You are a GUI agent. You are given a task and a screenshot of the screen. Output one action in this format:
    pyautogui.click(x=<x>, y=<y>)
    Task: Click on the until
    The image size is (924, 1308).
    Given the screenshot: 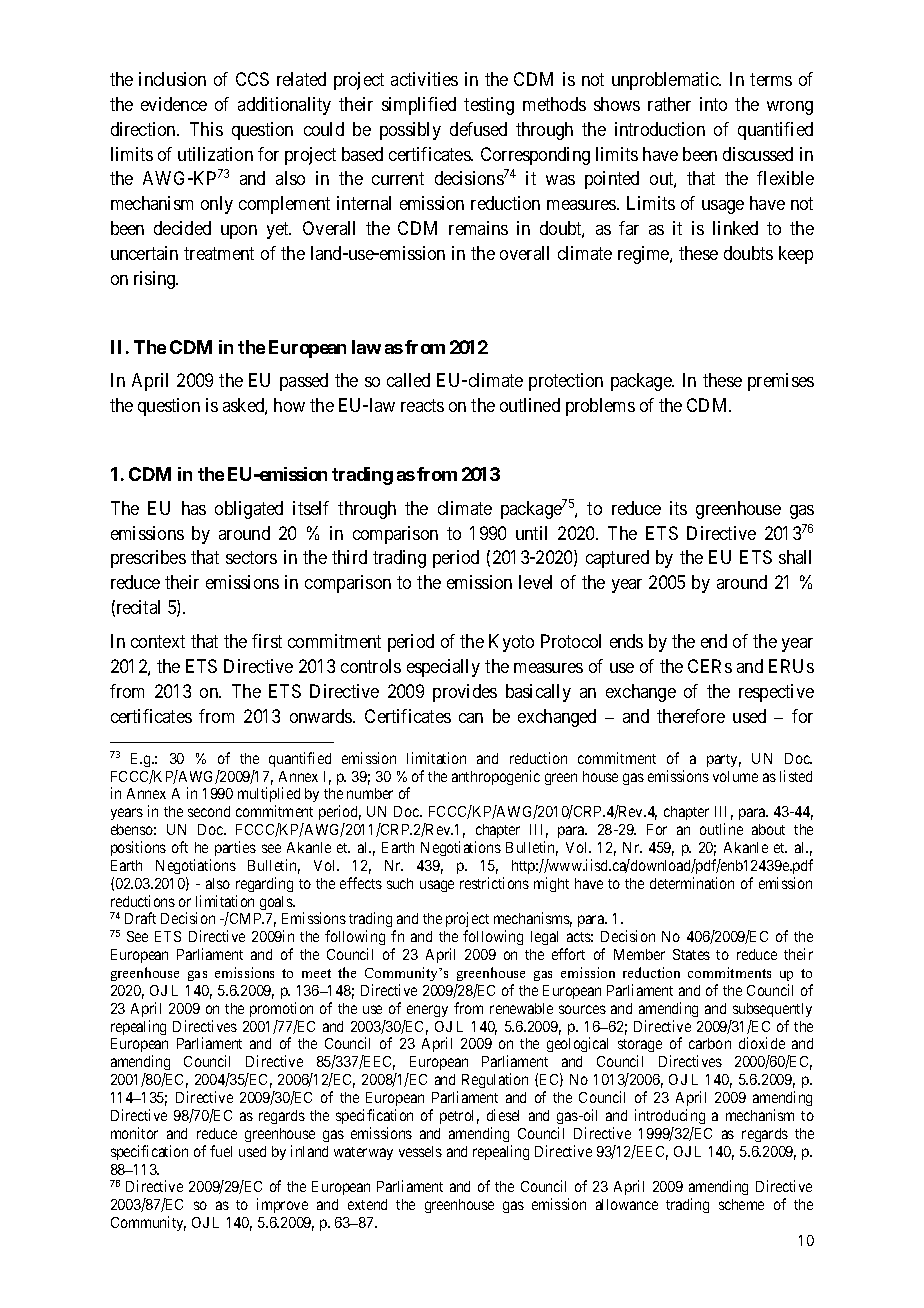 What is the action you would take?
    pyautogui.click(x=531, y=533)
